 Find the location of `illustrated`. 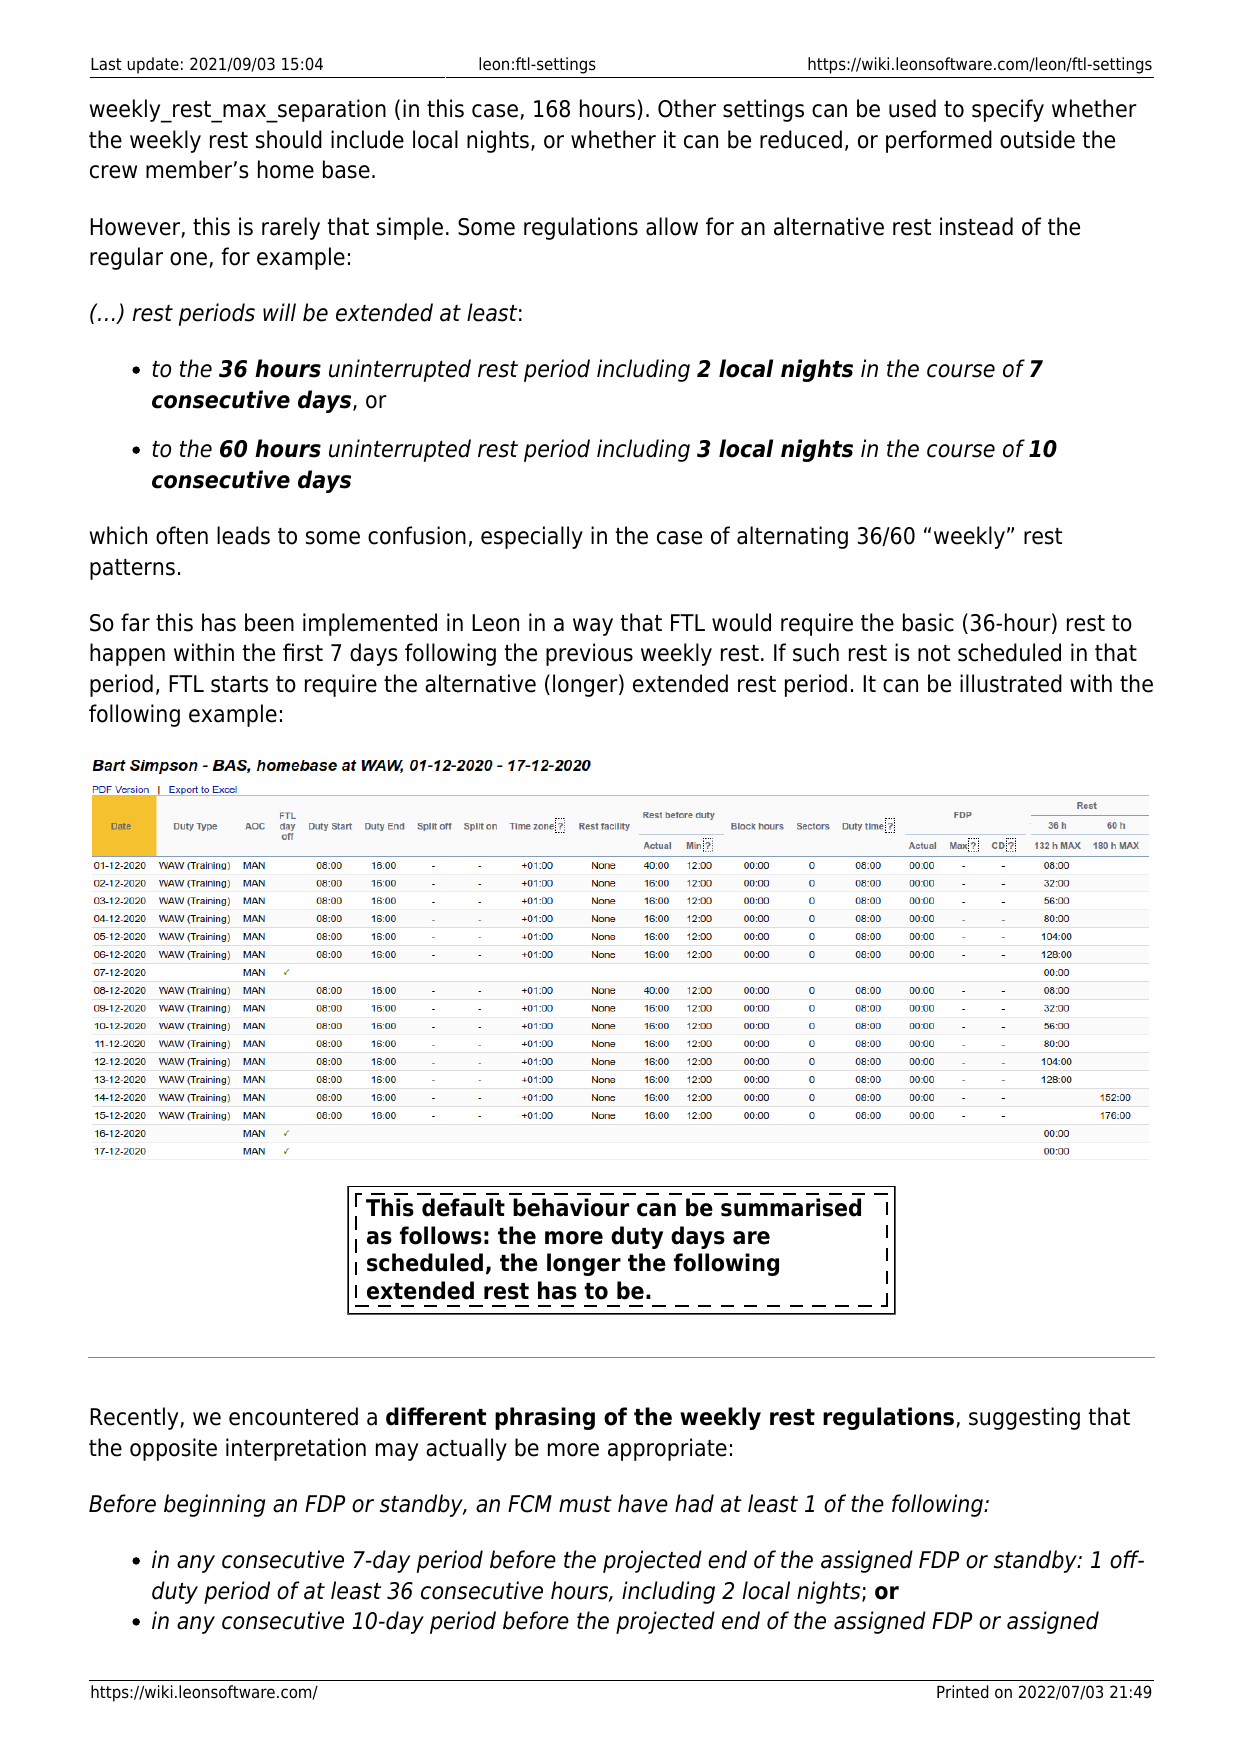

illustrated is located at coordinates (1011, 683).
